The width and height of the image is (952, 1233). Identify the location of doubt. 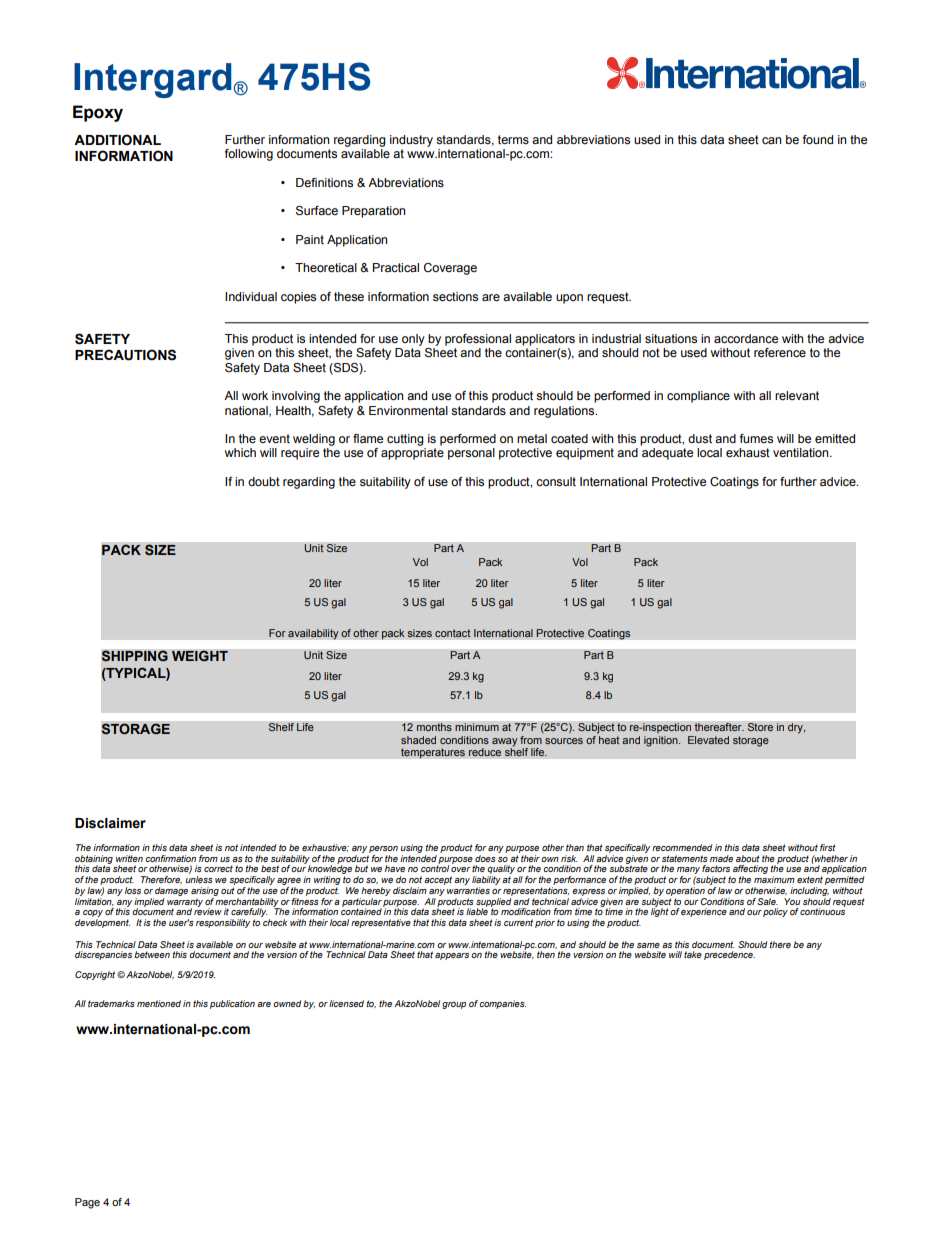
(264, 481).
